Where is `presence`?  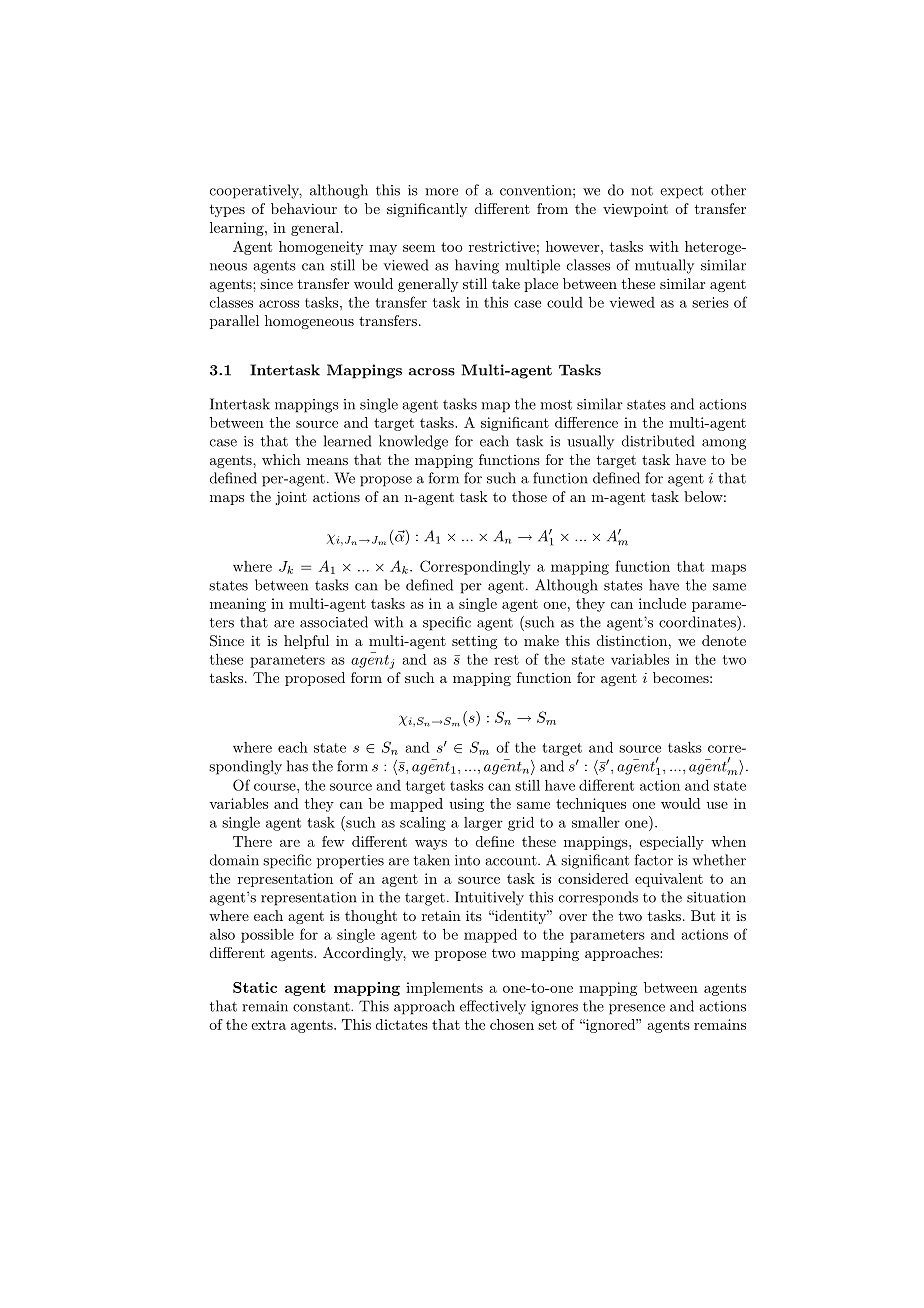
presence is located at coordinates (637, 1009).
